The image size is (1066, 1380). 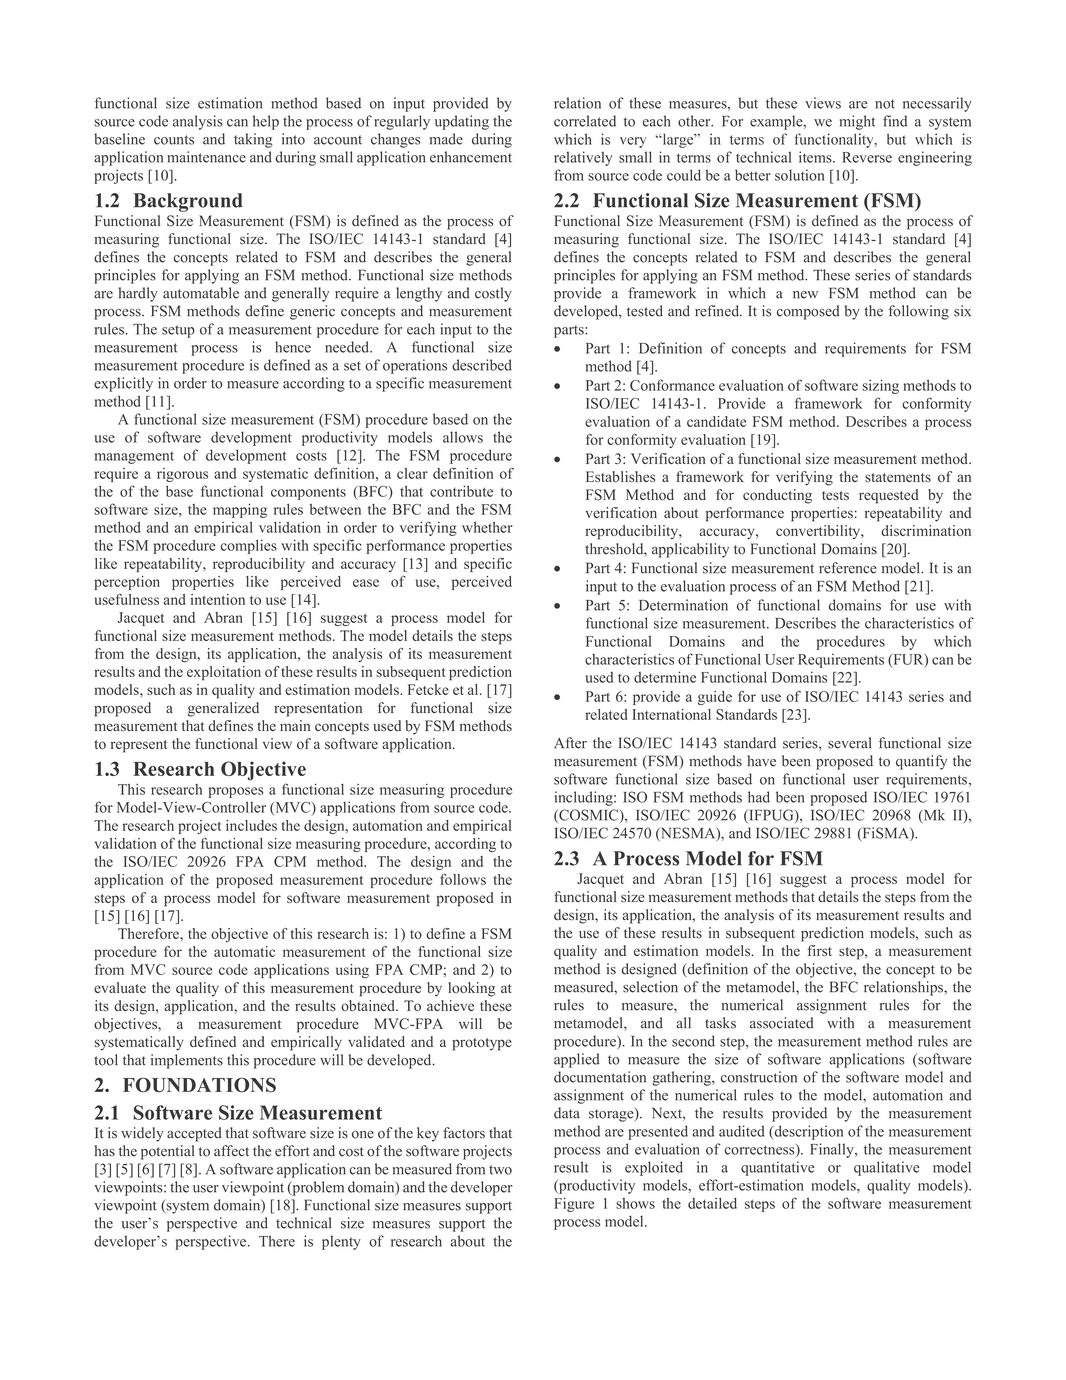 What do you see at coordinates (231, 1151) in the image?
I see `affect` at bounding box center [231, 1151].
